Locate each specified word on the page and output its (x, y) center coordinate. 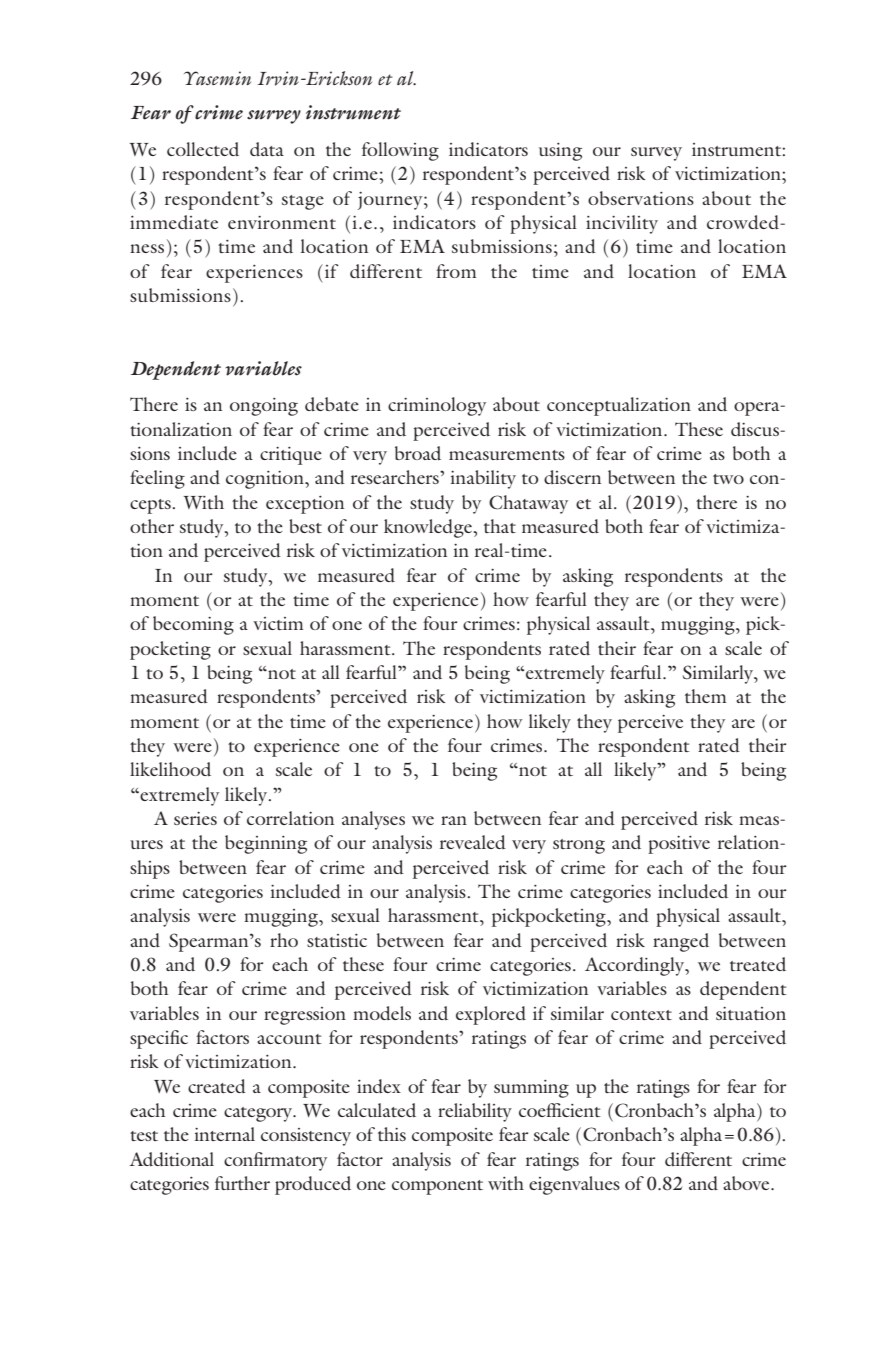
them (705, 696)
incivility (622, 224)
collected (203, 149)
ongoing (264, 407)
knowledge (429, 528)
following (400, 151)
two (728, 479)
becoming (193, 625)
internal (225, 1134)
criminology (437, 406)
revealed (473, 842)
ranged (681, 942)
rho (284, 940)
